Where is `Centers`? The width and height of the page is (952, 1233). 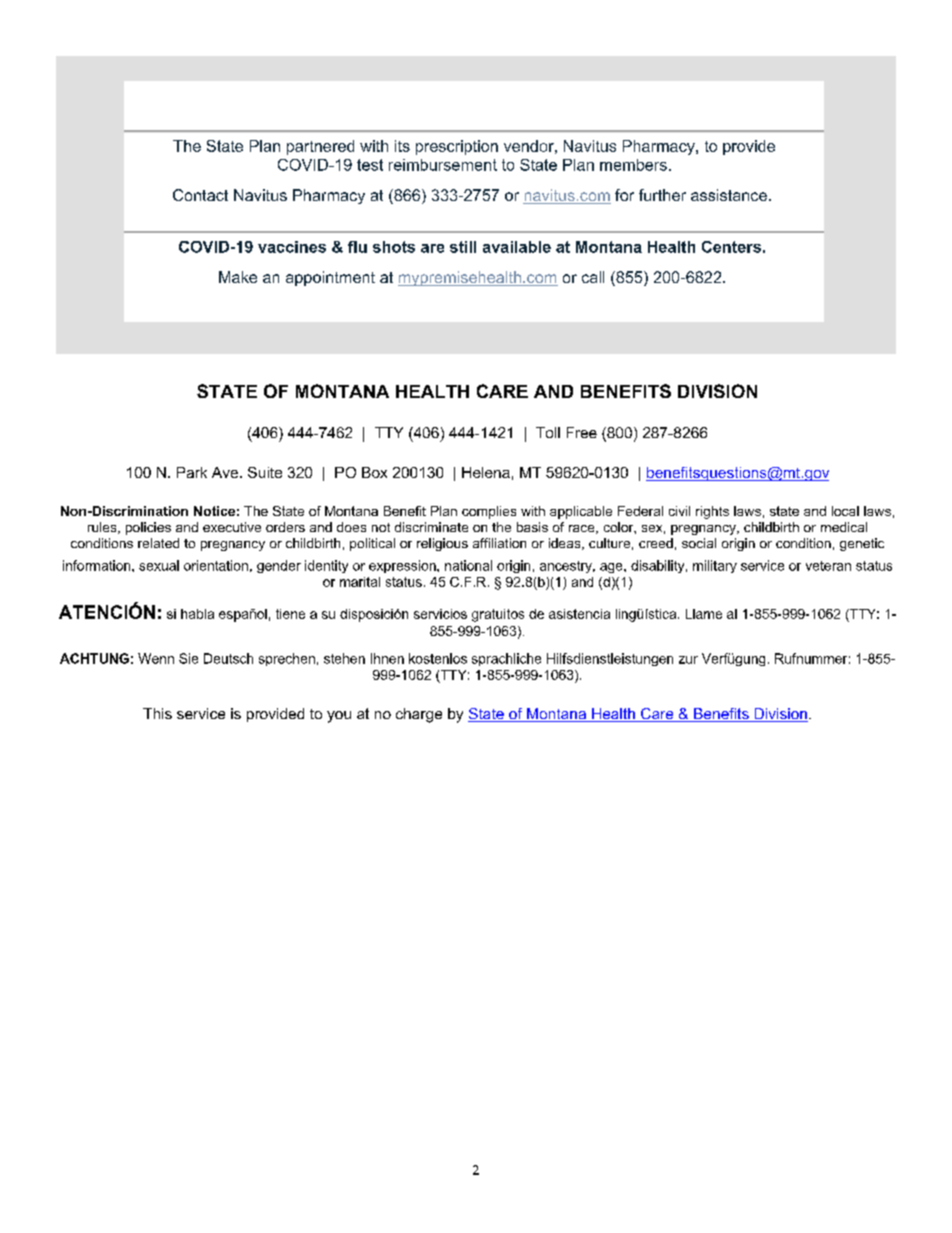 Centers is located at coordinates (731, 247).
